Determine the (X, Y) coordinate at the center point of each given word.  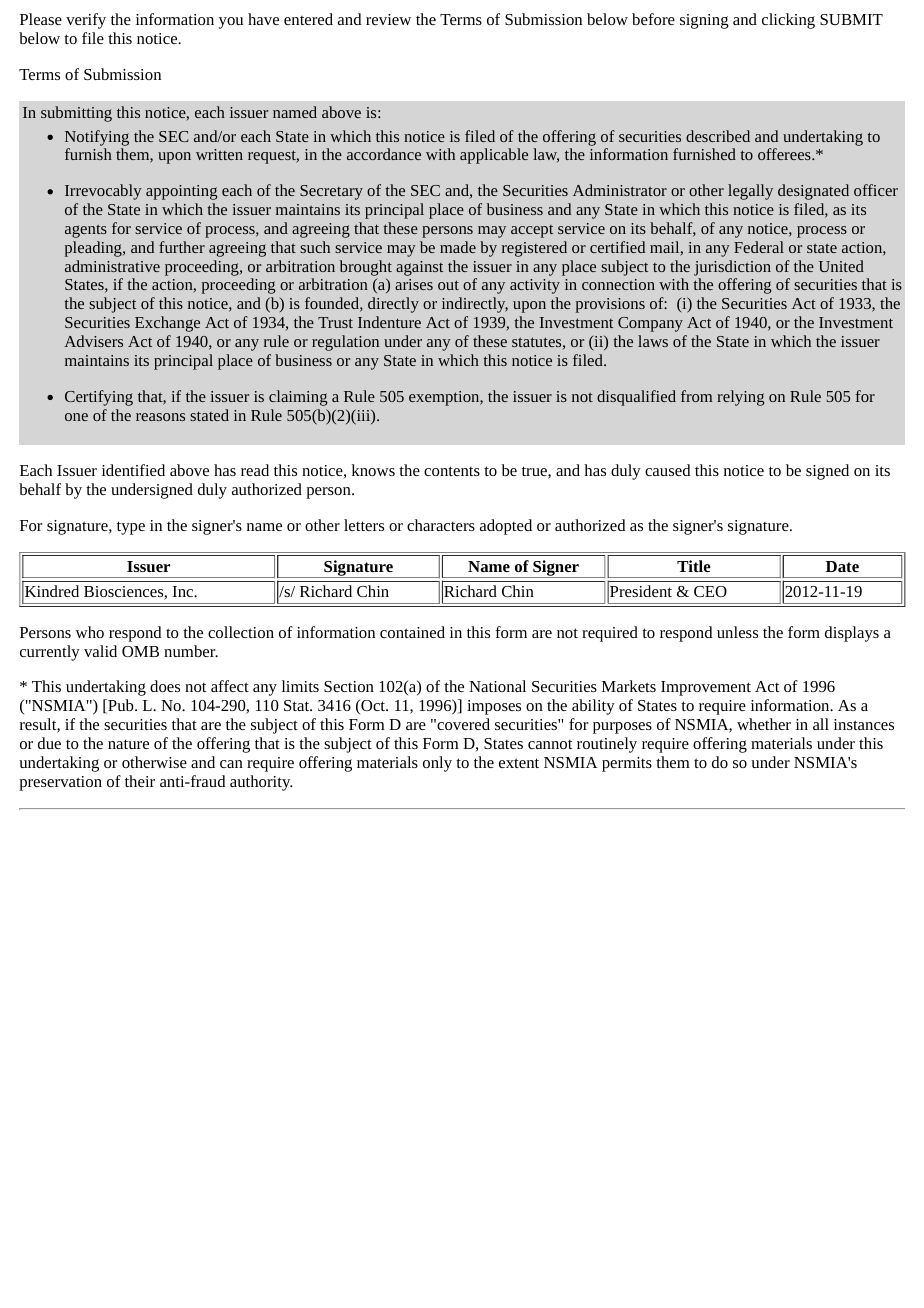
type (131, 528)
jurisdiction (732, 268)
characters (441, 525)
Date (842, 566)
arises (414, 284)
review (388, 19)
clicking (788, 21)
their (140, 781)
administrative (112, 266)
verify (86, 21)
